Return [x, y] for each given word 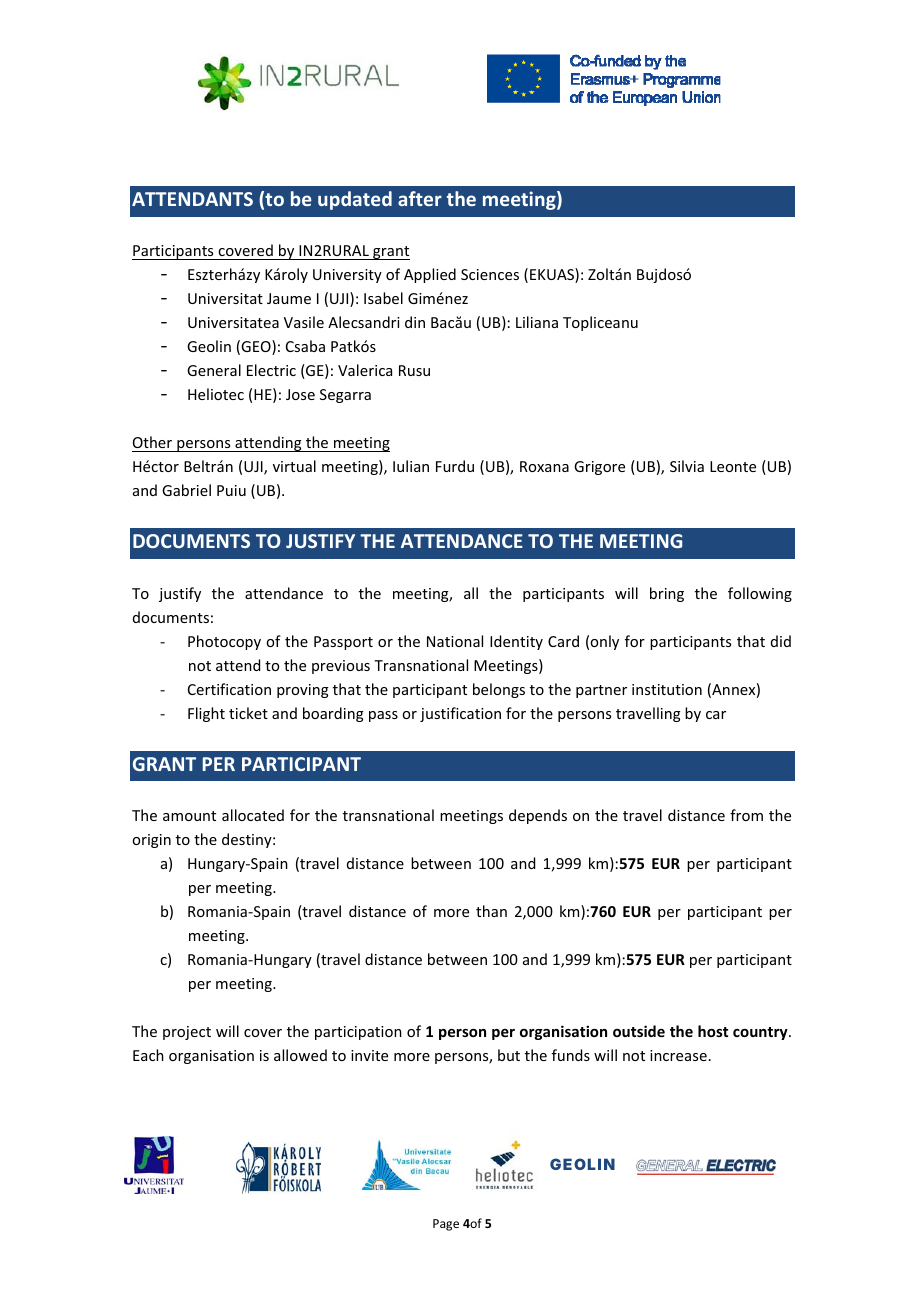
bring [667, 594]
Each [148, 1055]
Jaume [289, 298]
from [746, 815]
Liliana [537, 322]
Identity [516, 642]
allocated [253, 815]
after [420, 198]
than [491, 911]
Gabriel [186, 490]
